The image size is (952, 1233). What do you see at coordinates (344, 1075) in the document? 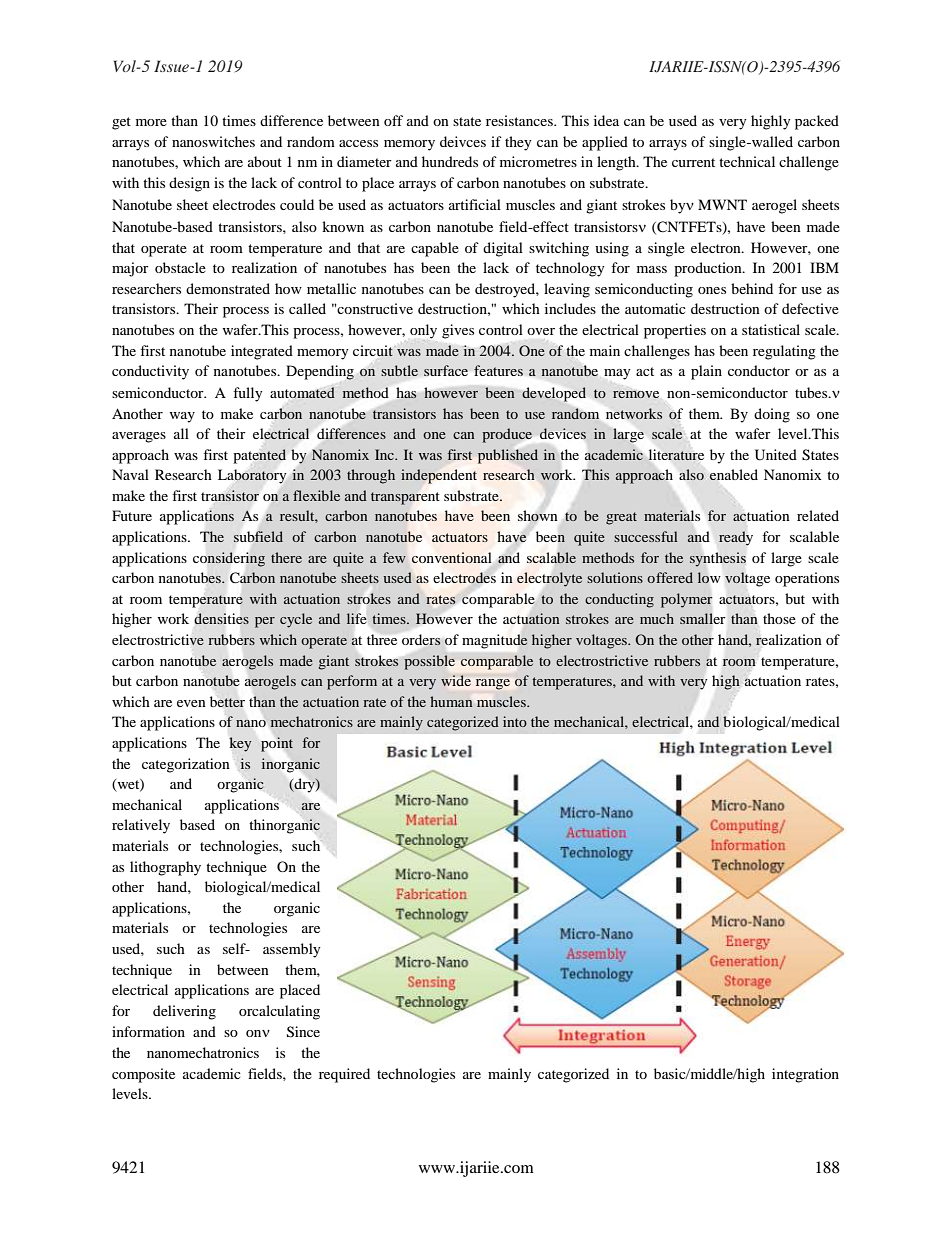
I see `required` at bounding box center [344, 1075].
